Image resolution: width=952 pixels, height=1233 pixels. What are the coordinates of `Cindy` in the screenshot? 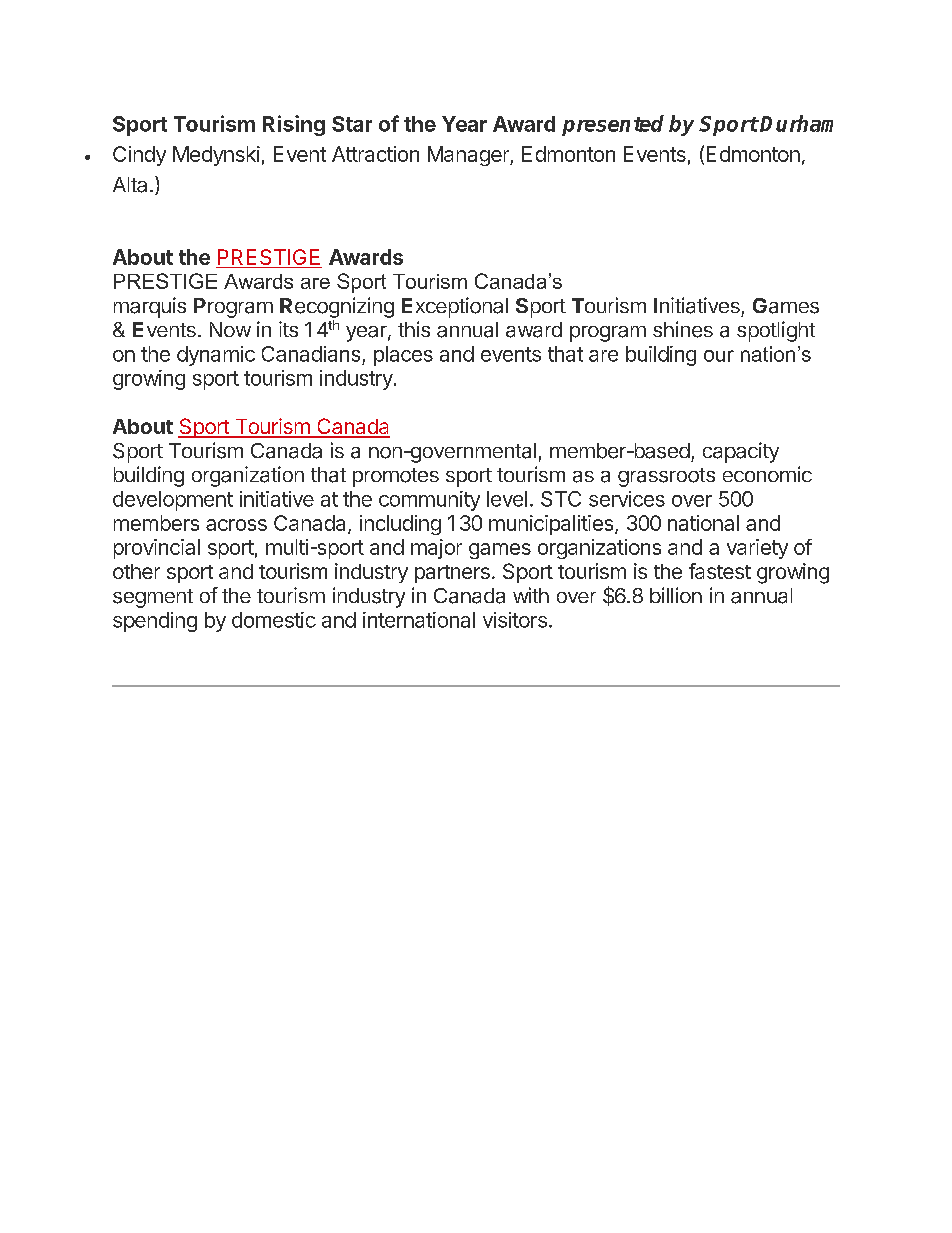 It's located at (139, 156).
